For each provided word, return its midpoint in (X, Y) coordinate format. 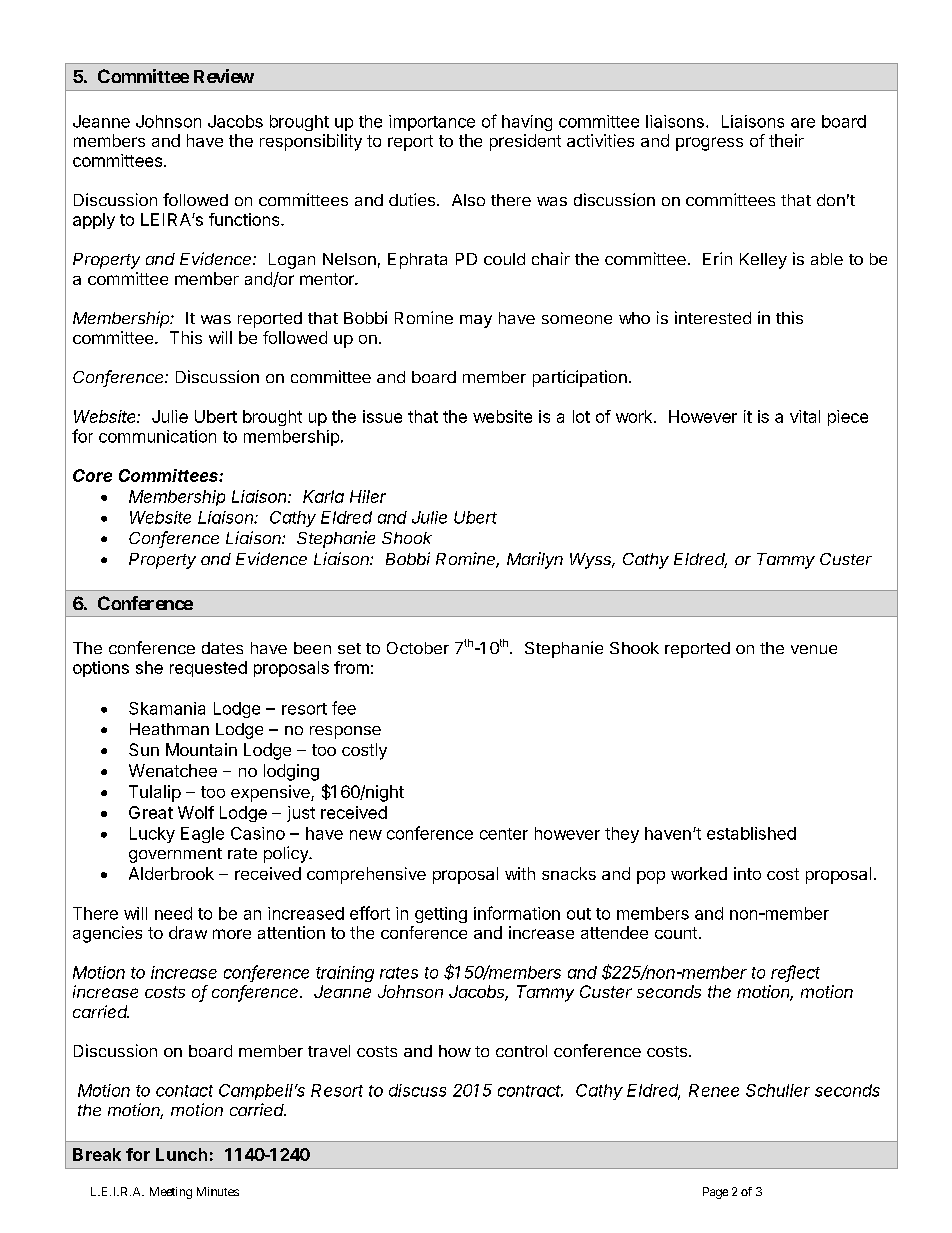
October (418, 648)
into (747, 873)
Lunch (181, 1154)
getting (441, 915)
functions (245, 219)
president (525, 142)
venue (814, 649)
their (786, 140)
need (173, 913)
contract (530, 1091)
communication (157, 436)
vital (805, 416)
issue (382, 416)
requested (208, 669)
